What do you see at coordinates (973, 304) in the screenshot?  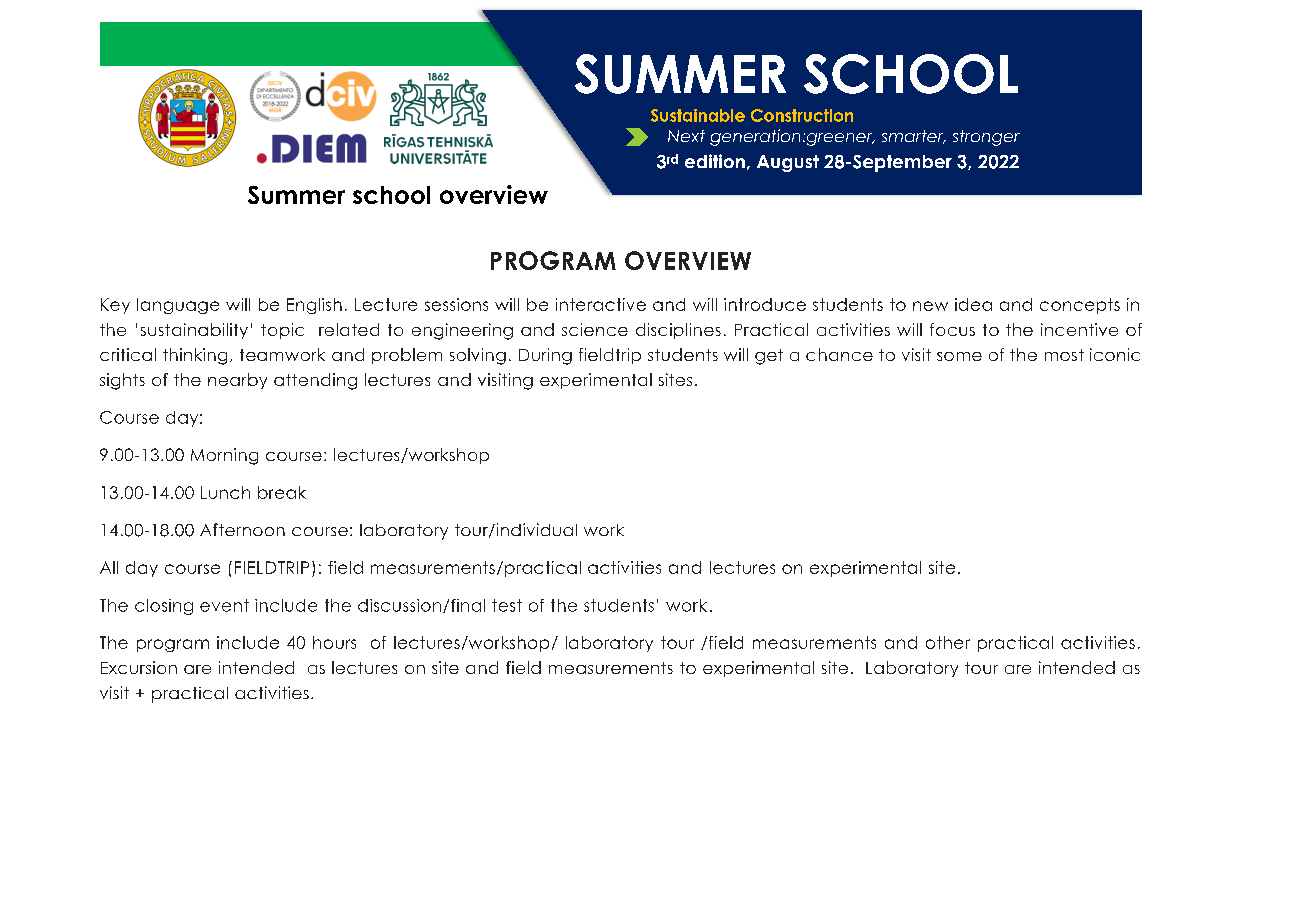 I see `idea` at bounding box center [973, 304].
